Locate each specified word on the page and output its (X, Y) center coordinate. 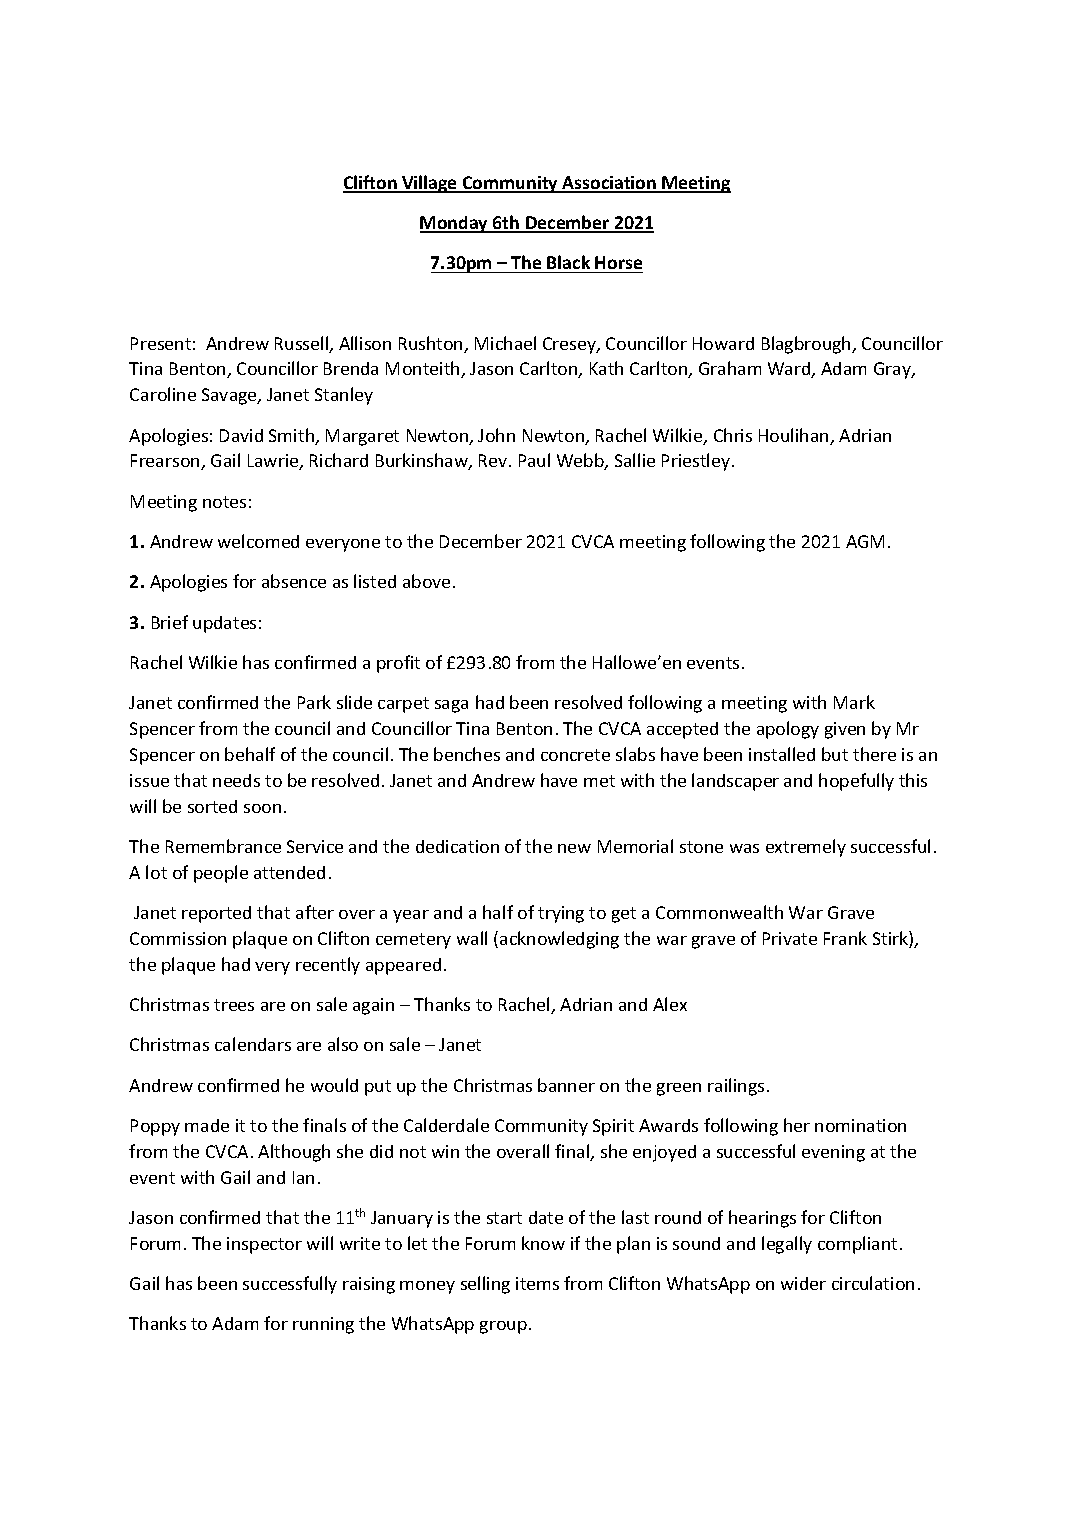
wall (472, 938)
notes (224, 502)
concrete (575, 755)
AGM (865, 541)
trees (234, 1005)
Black (568, 262)
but (835, 754)
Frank (845, 938)
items (537, 1283)
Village (430, 184)
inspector (264, 1245)
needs (236, 780)
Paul (534, 460)
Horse (618, 262)
